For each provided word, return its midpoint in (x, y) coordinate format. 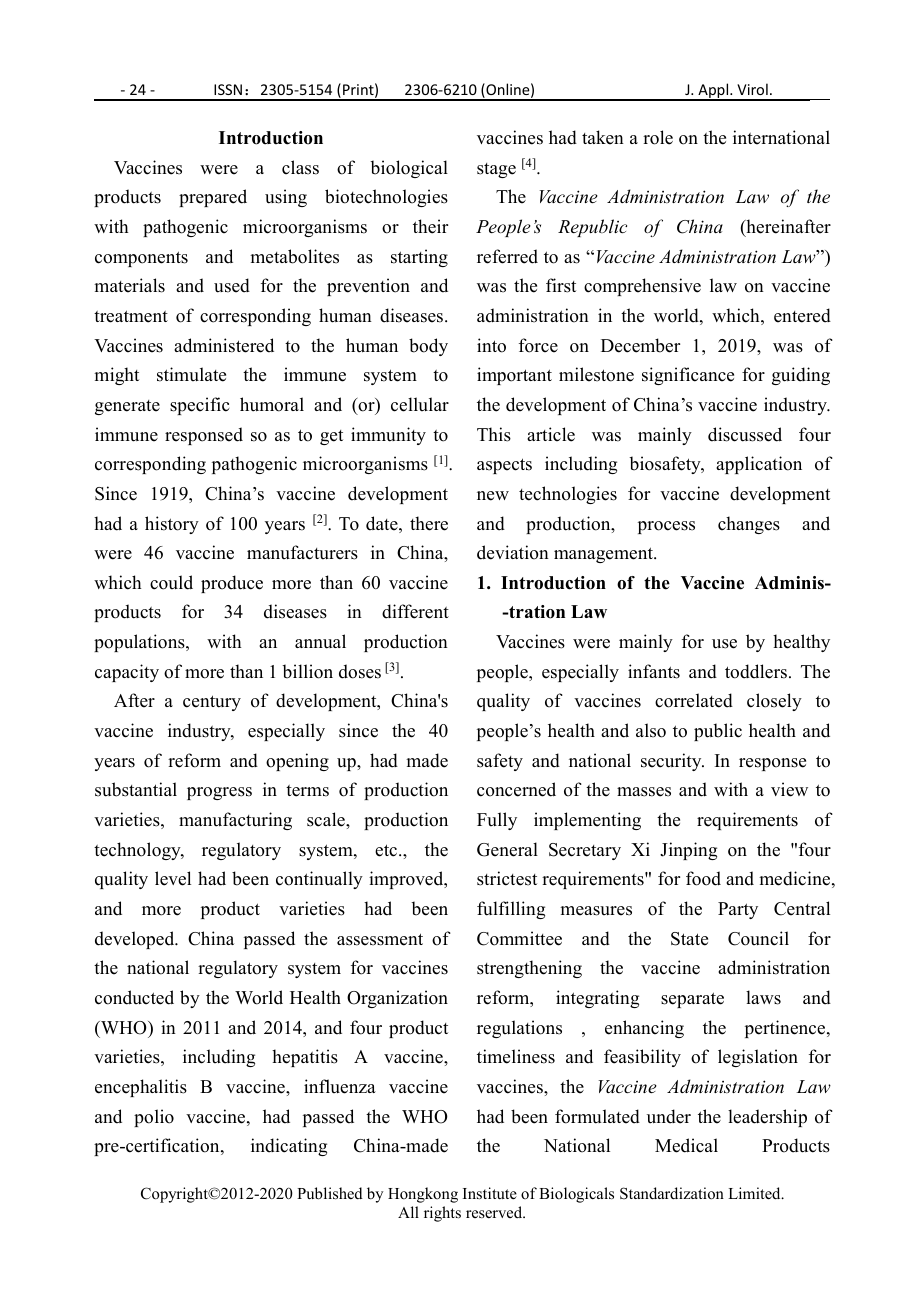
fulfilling (511, 910)
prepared (213, 198)
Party (738, 910)
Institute (490, 1193)
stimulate (191, 374)
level (173, 878)
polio (154, 1118)
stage (496, 170)
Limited (755, 1193)
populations (140, 643)
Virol (752, 89)
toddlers (756, 671)
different (415, 611)
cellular (420, 404)
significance (688, 376)
